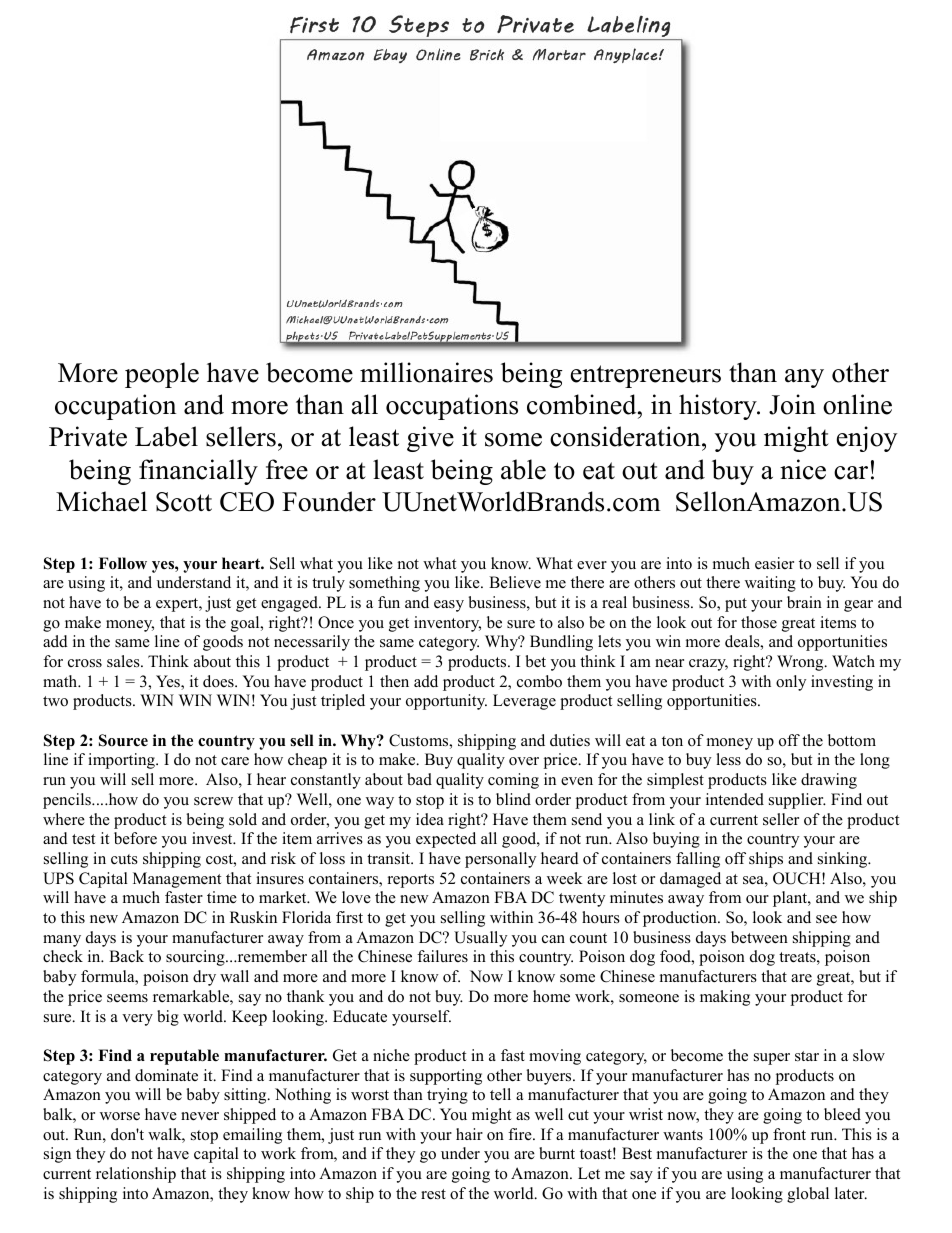 Image resolution: width=952 pixels, height=1233 pixels. Describe the element at coordinates (759, 937) in the screenshot. I see `between` at that location.
